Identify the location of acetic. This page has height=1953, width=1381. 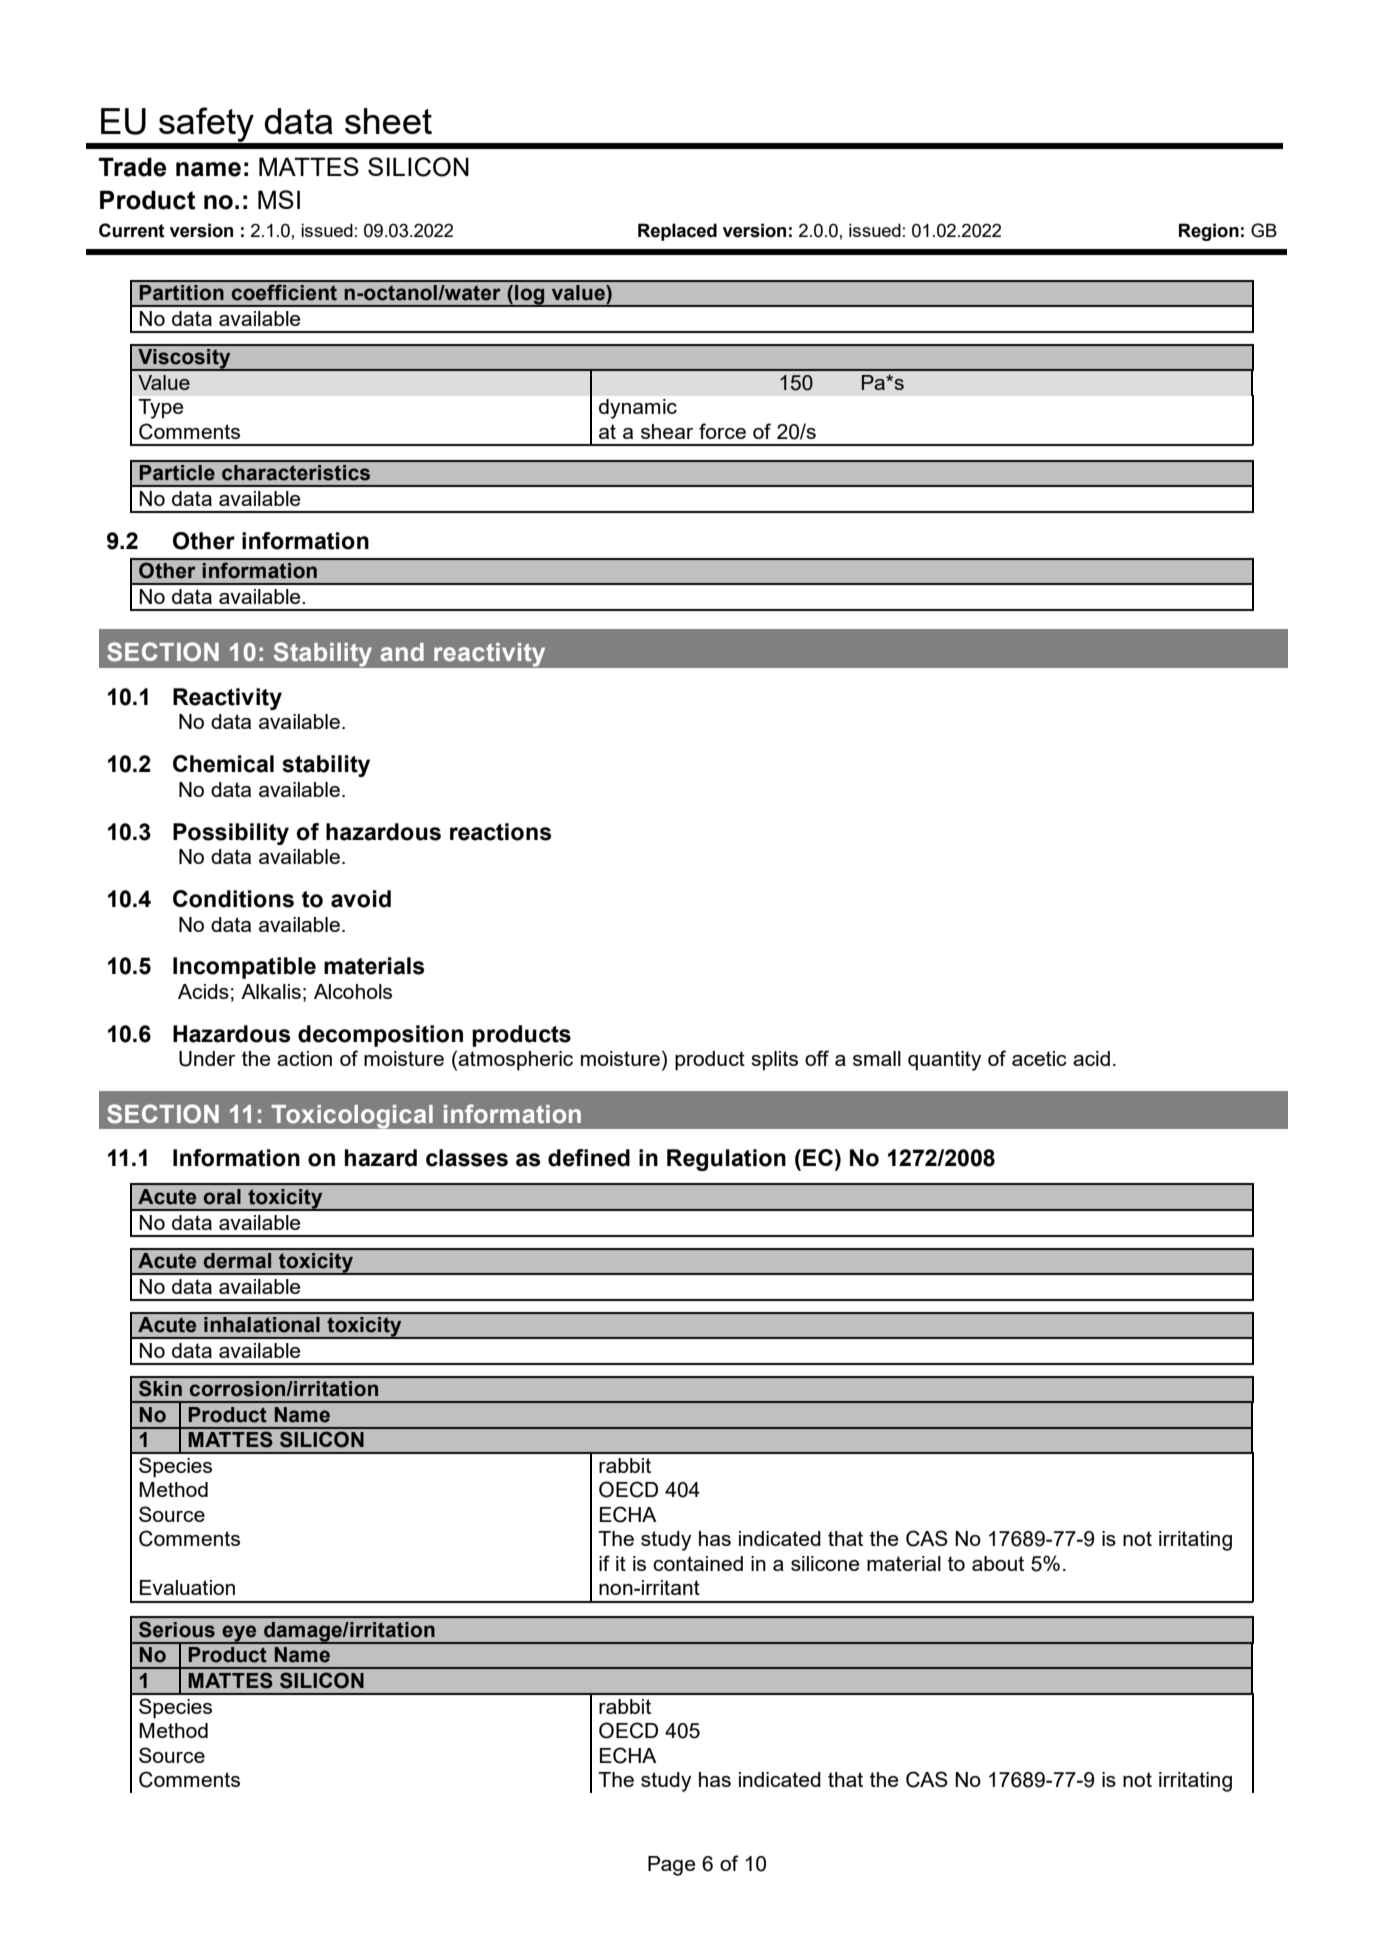
(1039, 1058).
